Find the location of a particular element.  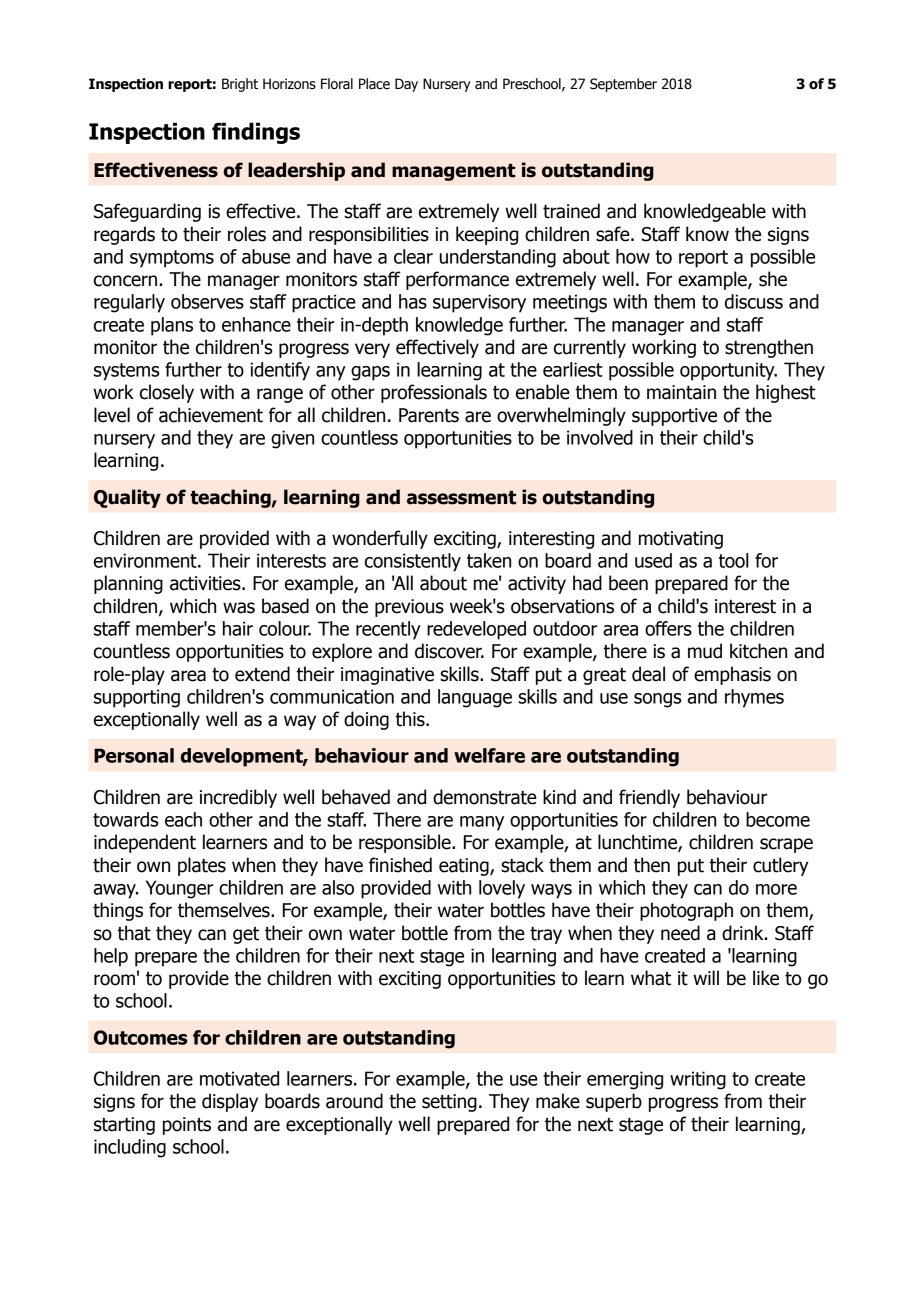

Day is located at coordinates (406, 85).
